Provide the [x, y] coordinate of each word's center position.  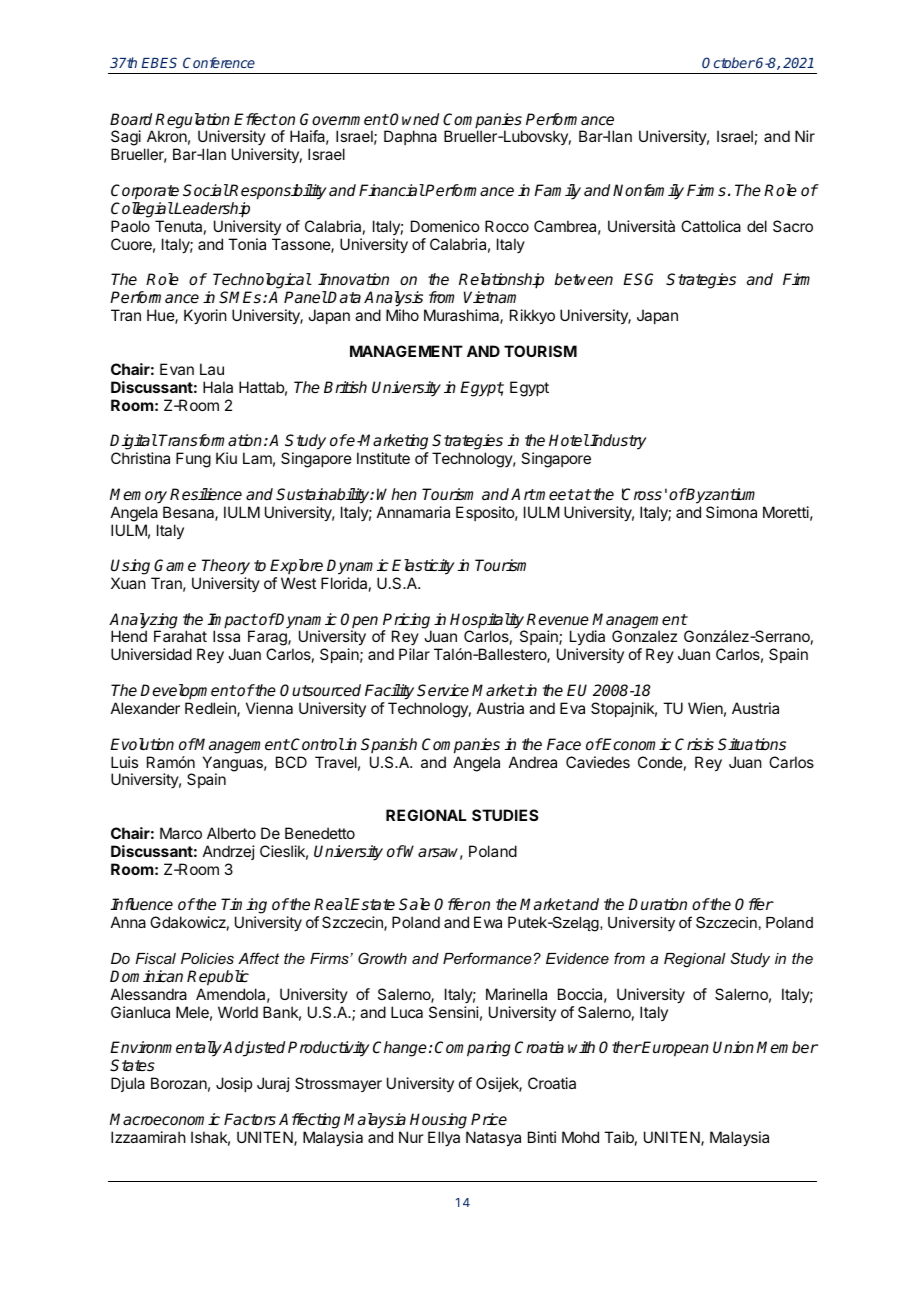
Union [733, 1047]
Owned [414, 119]
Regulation [192, 122]
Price [489, 1119]
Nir [805, 136]
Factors [250, 1119]
